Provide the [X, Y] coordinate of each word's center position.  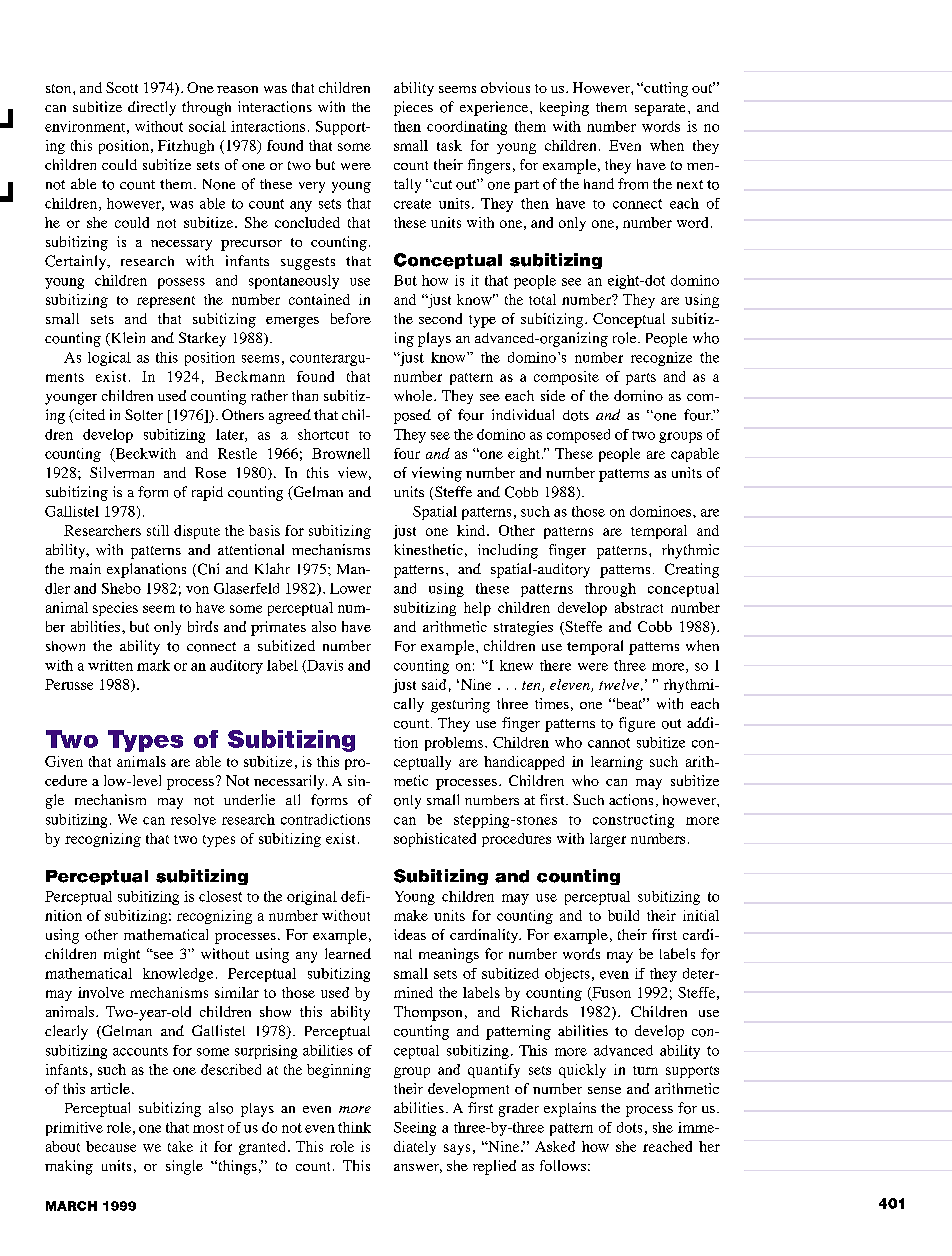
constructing [633, 821]
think [354, 1127]
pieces [413, 108]
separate [660, 109]
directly [152, 108]
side [553, 395]
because [111, 1146]
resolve [193, 819]
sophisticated [435, 840]
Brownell [341, 453]
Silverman [122, 472]
